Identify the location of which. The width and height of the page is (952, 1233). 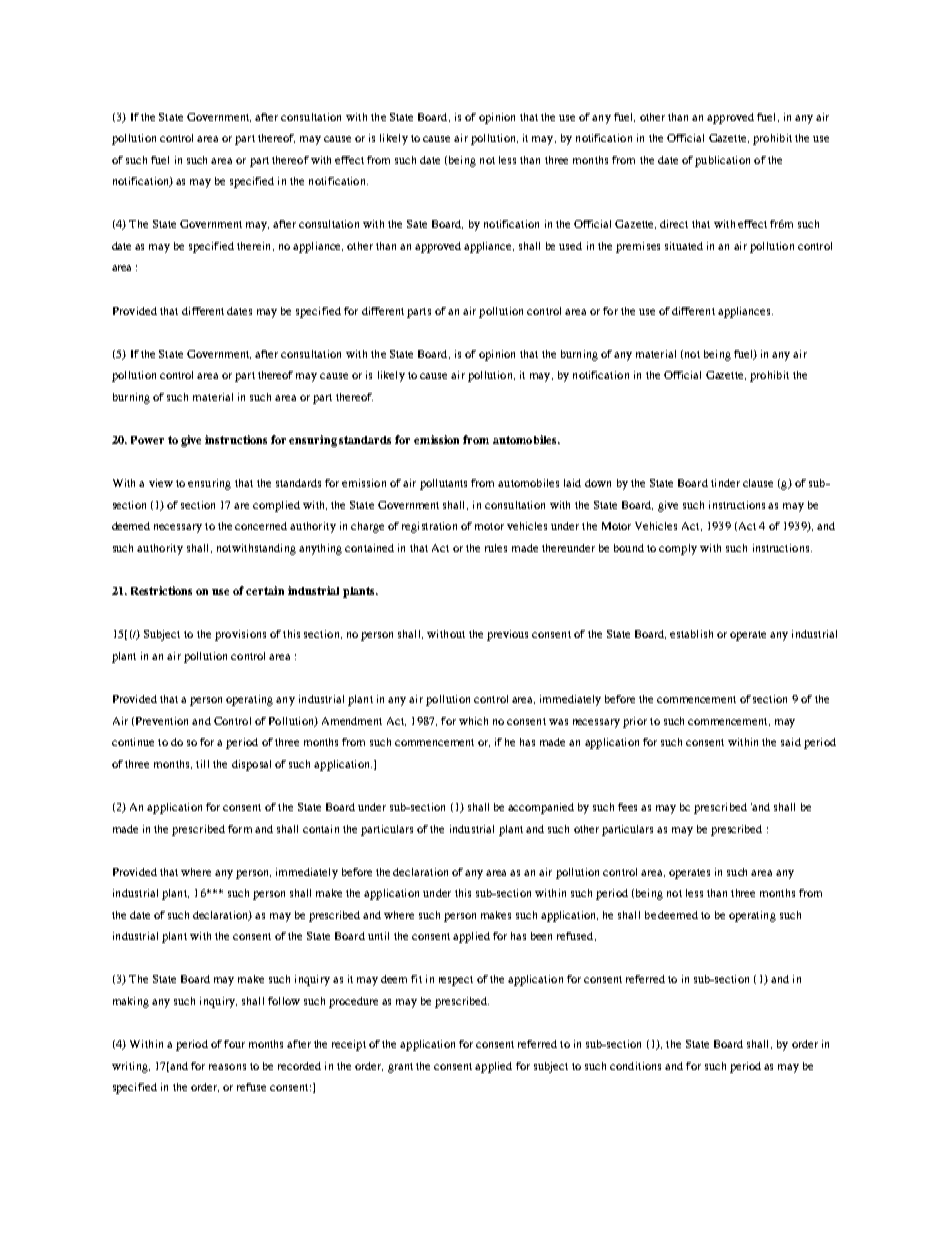
(473, 721).
